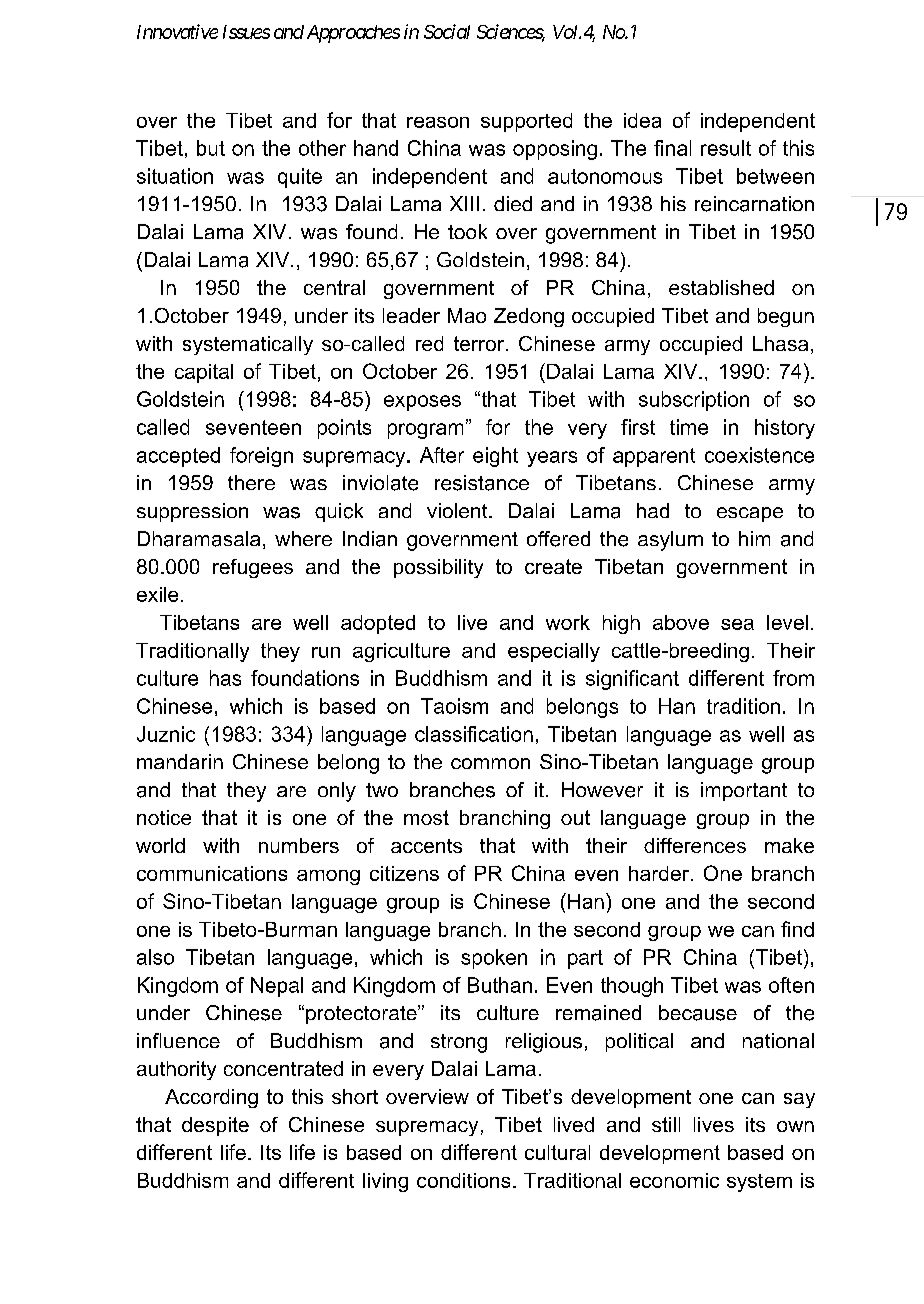 This page has height=1304, width=924. What do you see at coordinates (695, 845) in the page?
I see `differences` at bounding box center [695, 845].
